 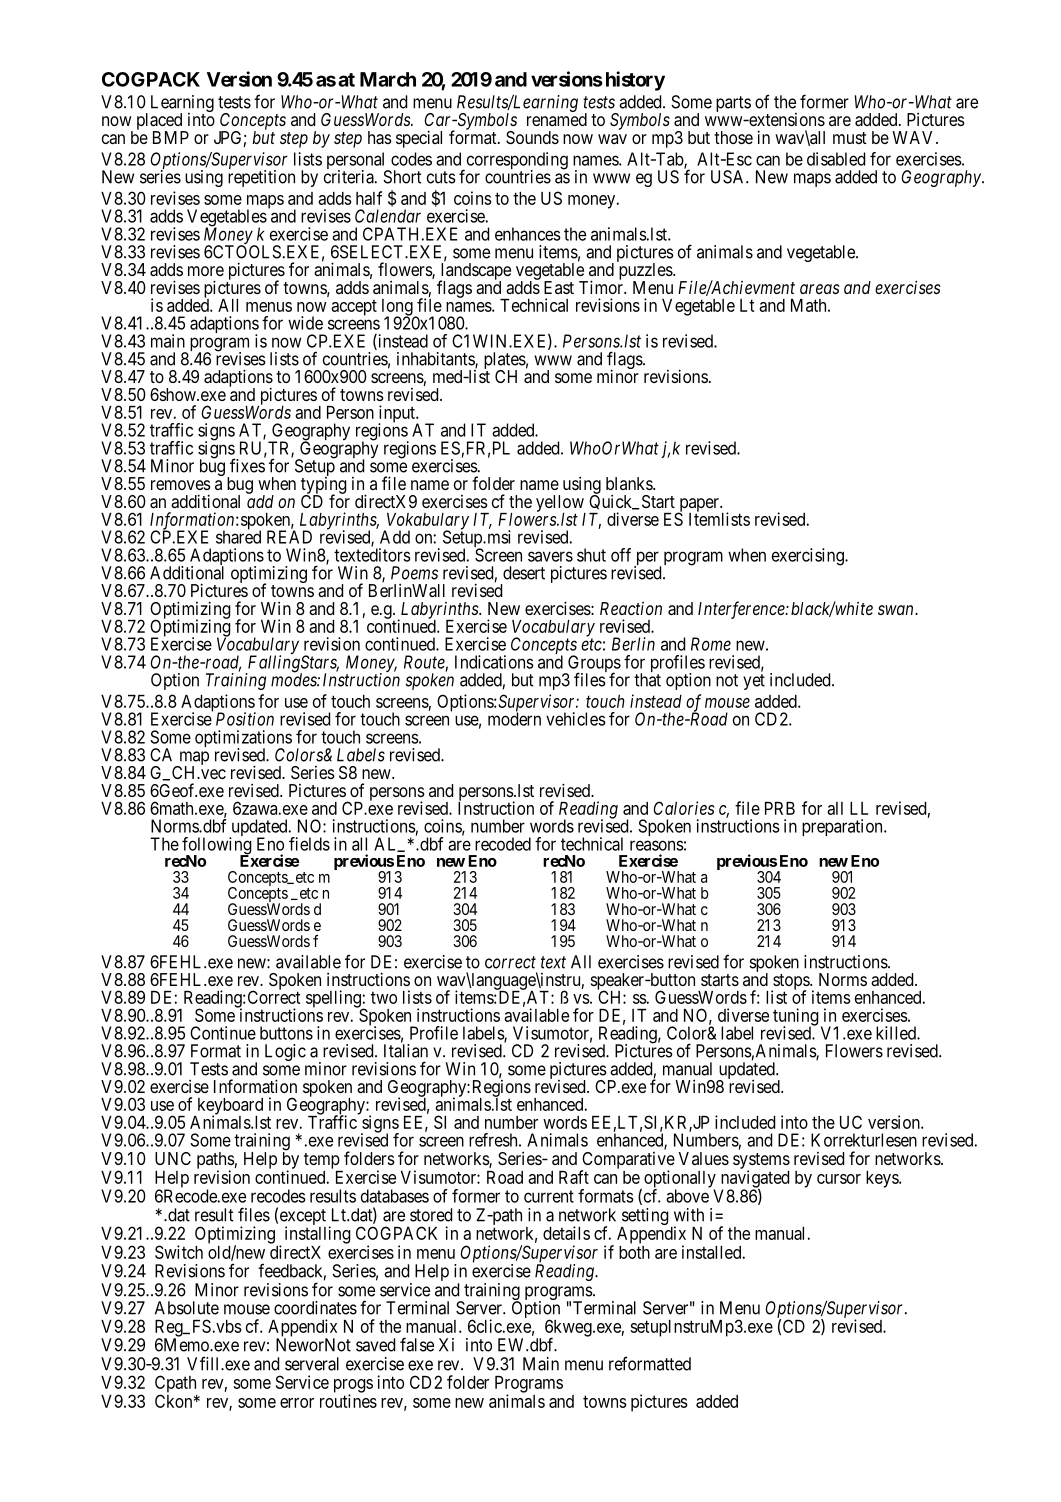 What do you see at coordinates (417, 1344) in the screenshot?
I see `false` at bounding box center [417, 1344].
